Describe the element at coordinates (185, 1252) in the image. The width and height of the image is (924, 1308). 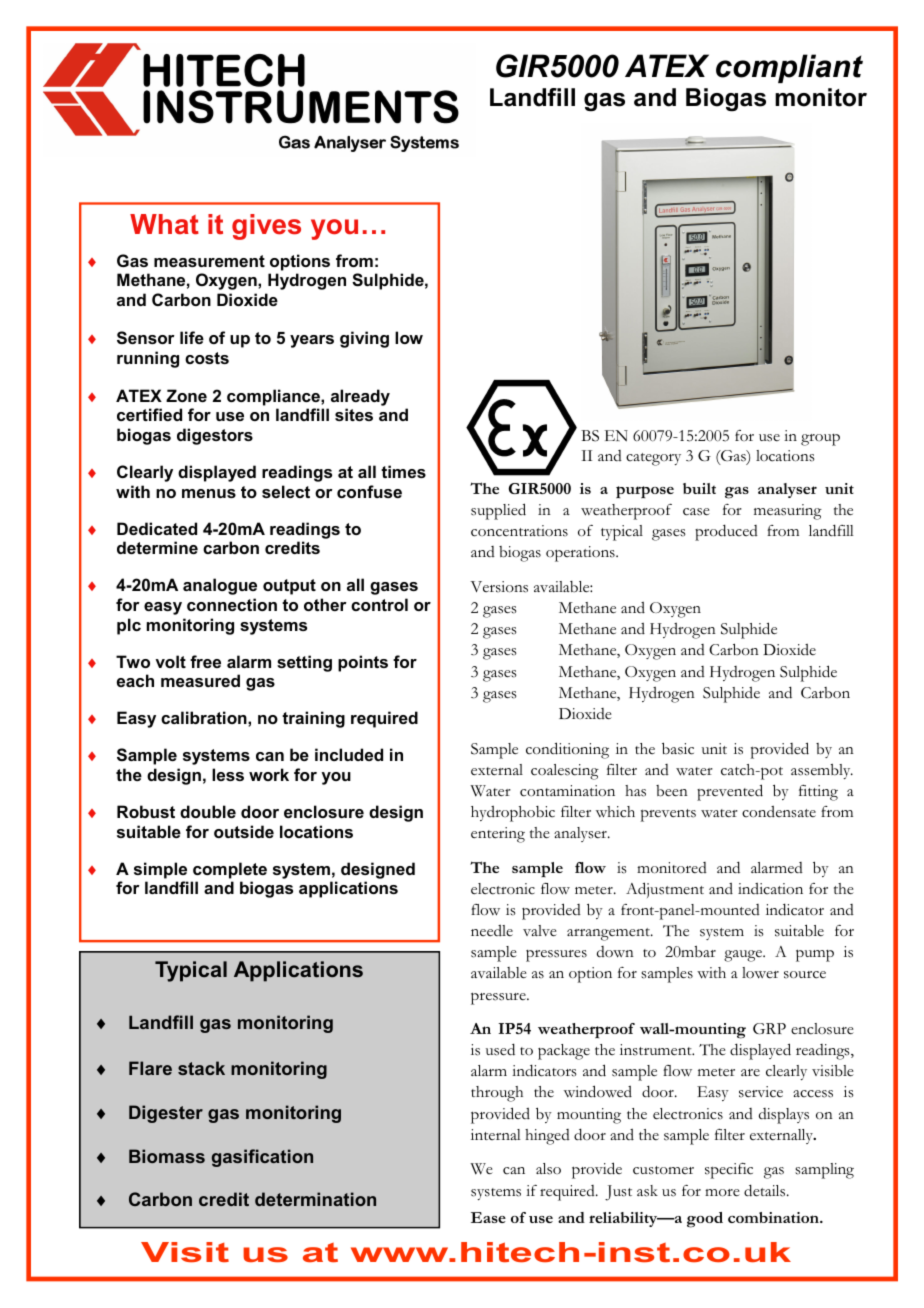
I see `Visit` at that location.
